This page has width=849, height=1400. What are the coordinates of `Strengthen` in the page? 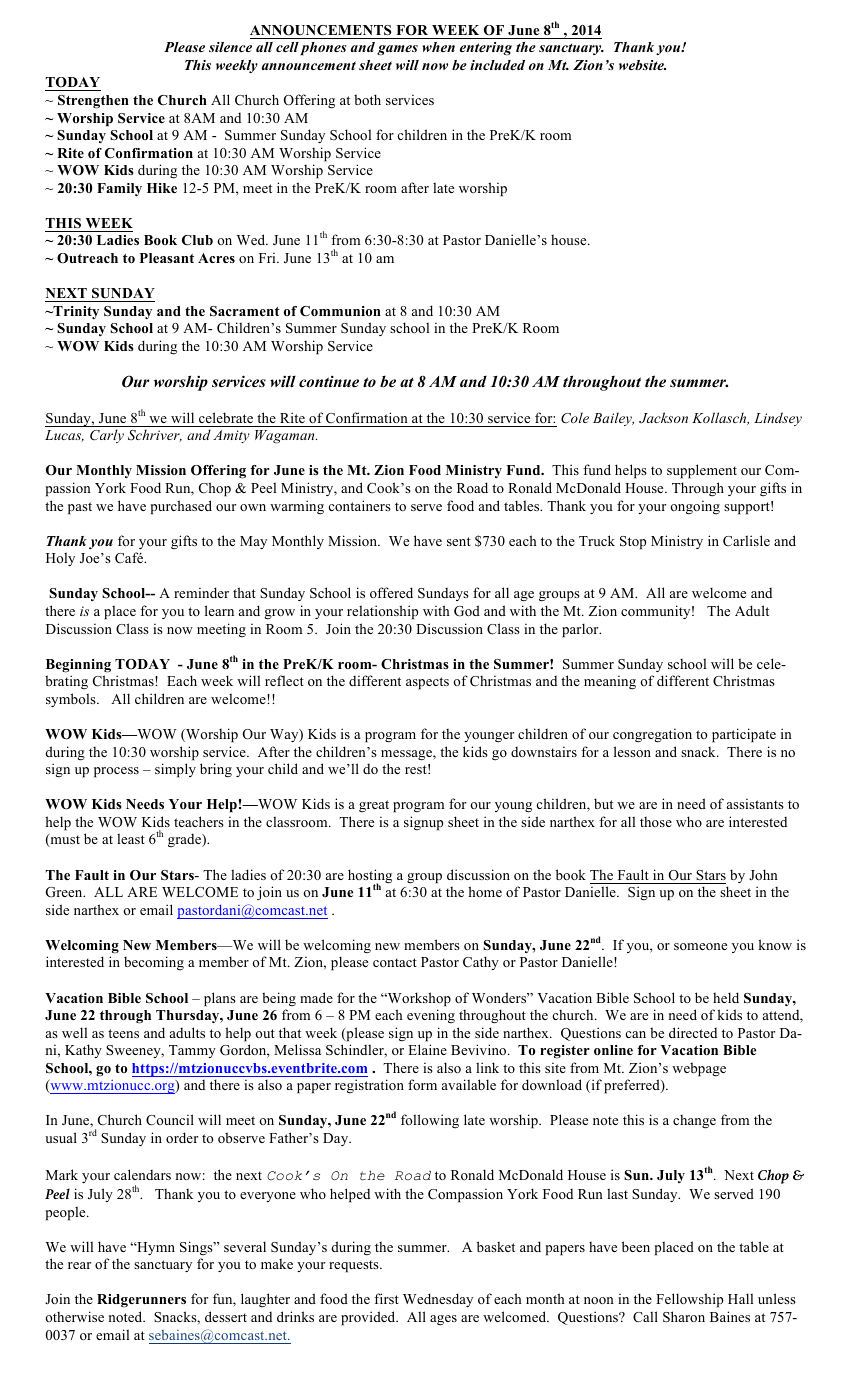 It's located at (93, 102).
